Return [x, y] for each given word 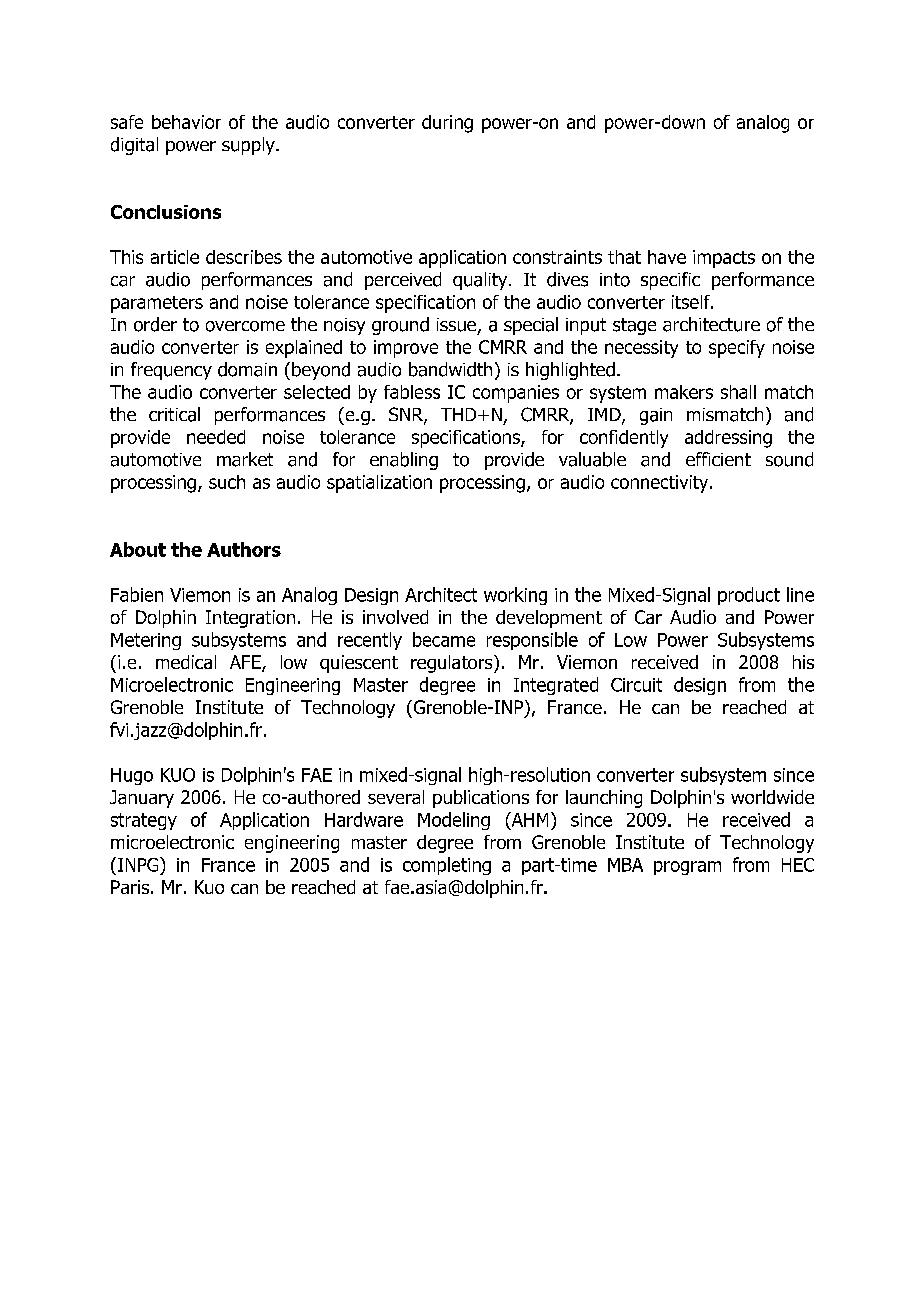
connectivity [661, 484]
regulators [453, 664]
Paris [130, 887]
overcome [245, 326]
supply [249, 146]
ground [400, 326]
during [447, 124]
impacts [724, 259]
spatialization [379, 484]
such [227, 482]
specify [737, 349]
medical [186, 662]
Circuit [636, 685]
